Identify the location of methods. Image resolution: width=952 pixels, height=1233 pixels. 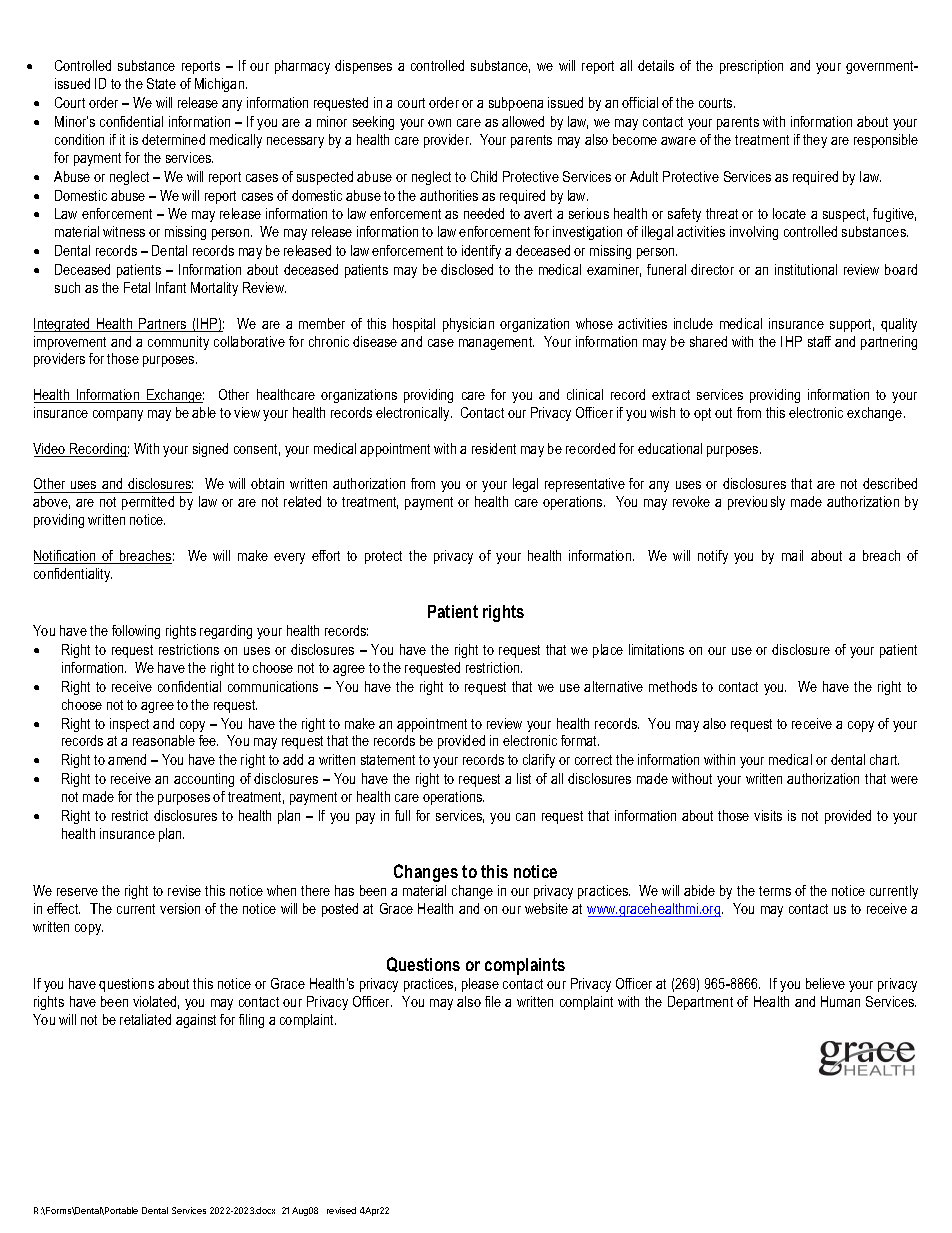
(673, 686).
